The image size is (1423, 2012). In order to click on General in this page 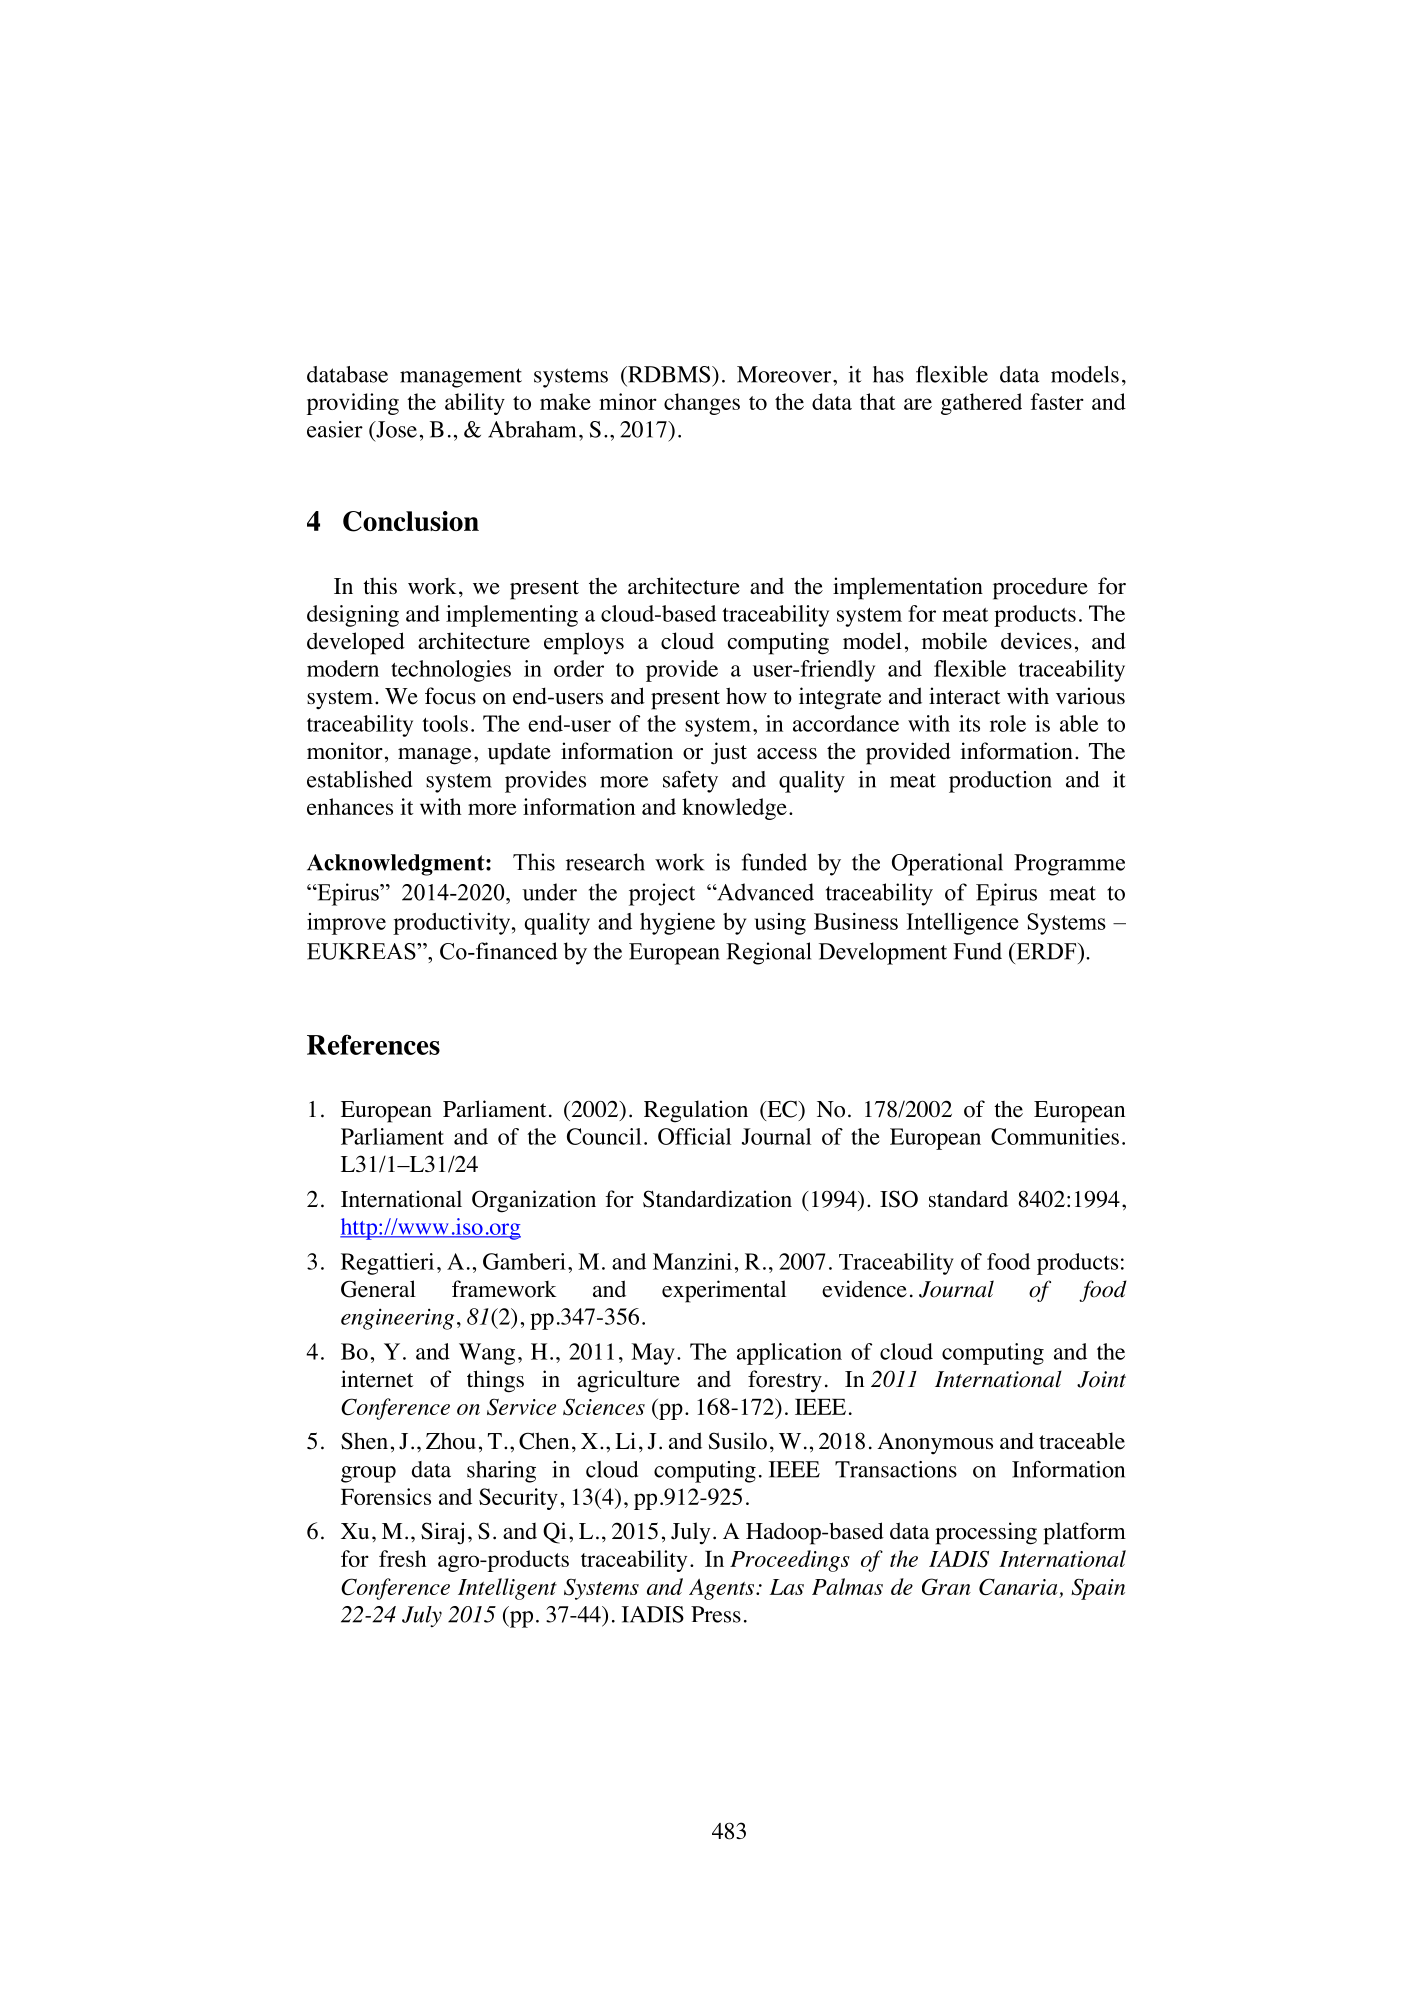, I will do `click(378, 1289)`.
